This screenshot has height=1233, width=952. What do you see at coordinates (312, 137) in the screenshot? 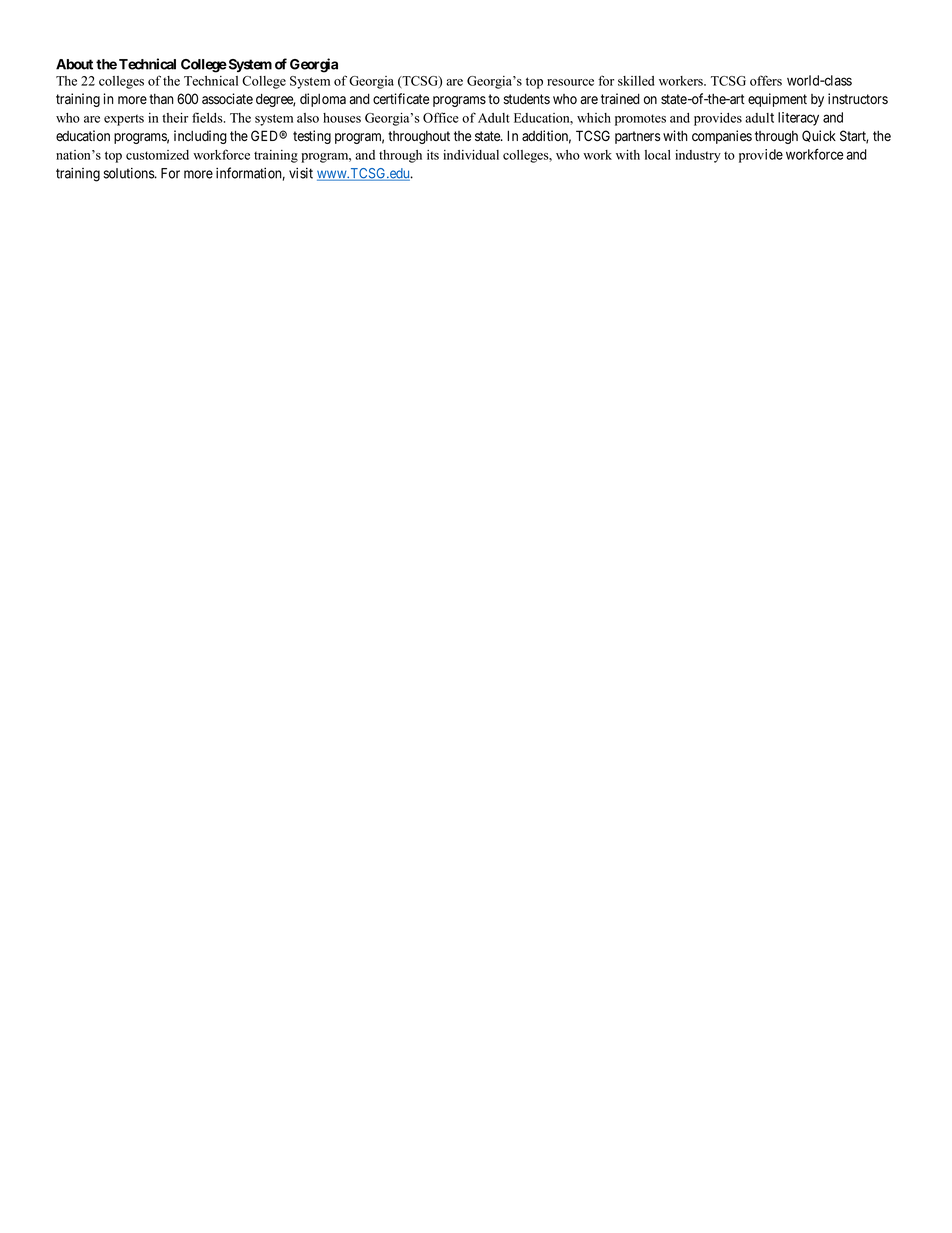
I see `testing` at bounding box center [312, 137].
